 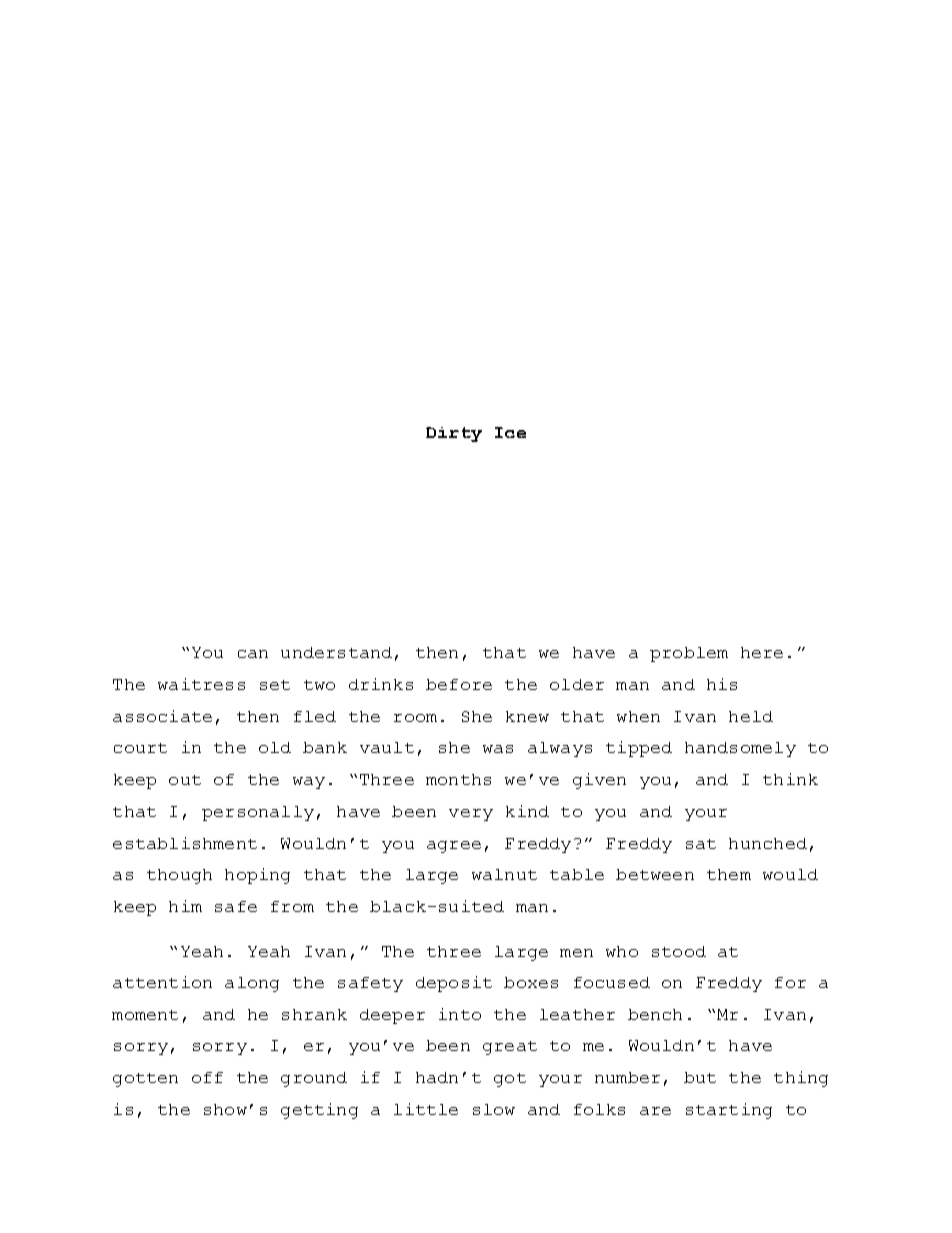 What do you see at coordinates (207, 1077) in the screenshot?
I see `off` at bounding box center [207, 1077].
